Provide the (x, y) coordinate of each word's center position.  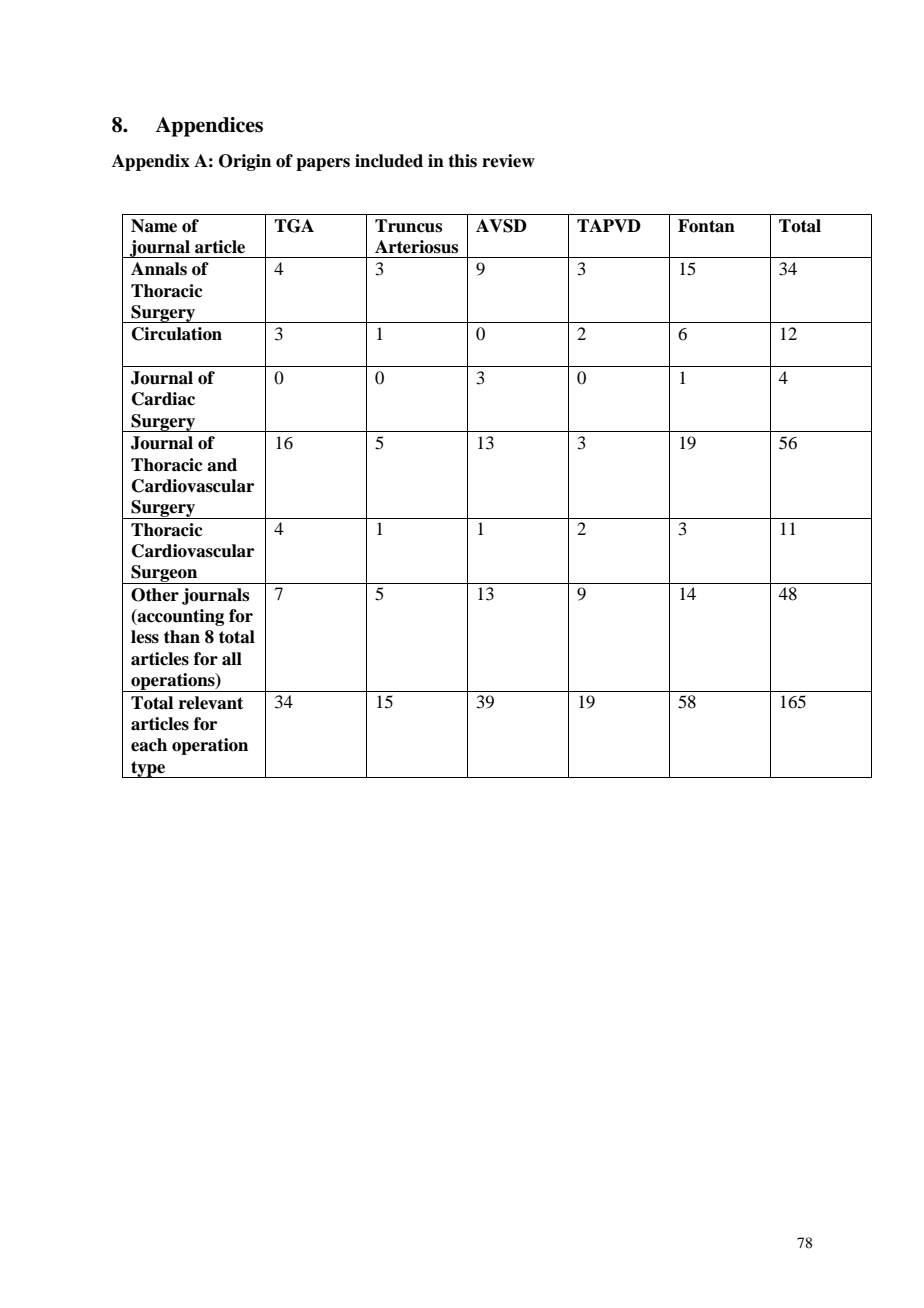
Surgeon (164, 574)
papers (323, 164)
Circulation (177, 334)
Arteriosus (416, 247)
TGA (294, 226)
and (222, 465)
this (462, 161)
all (232, 659)
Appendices (209, 127)
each (149, 745)
